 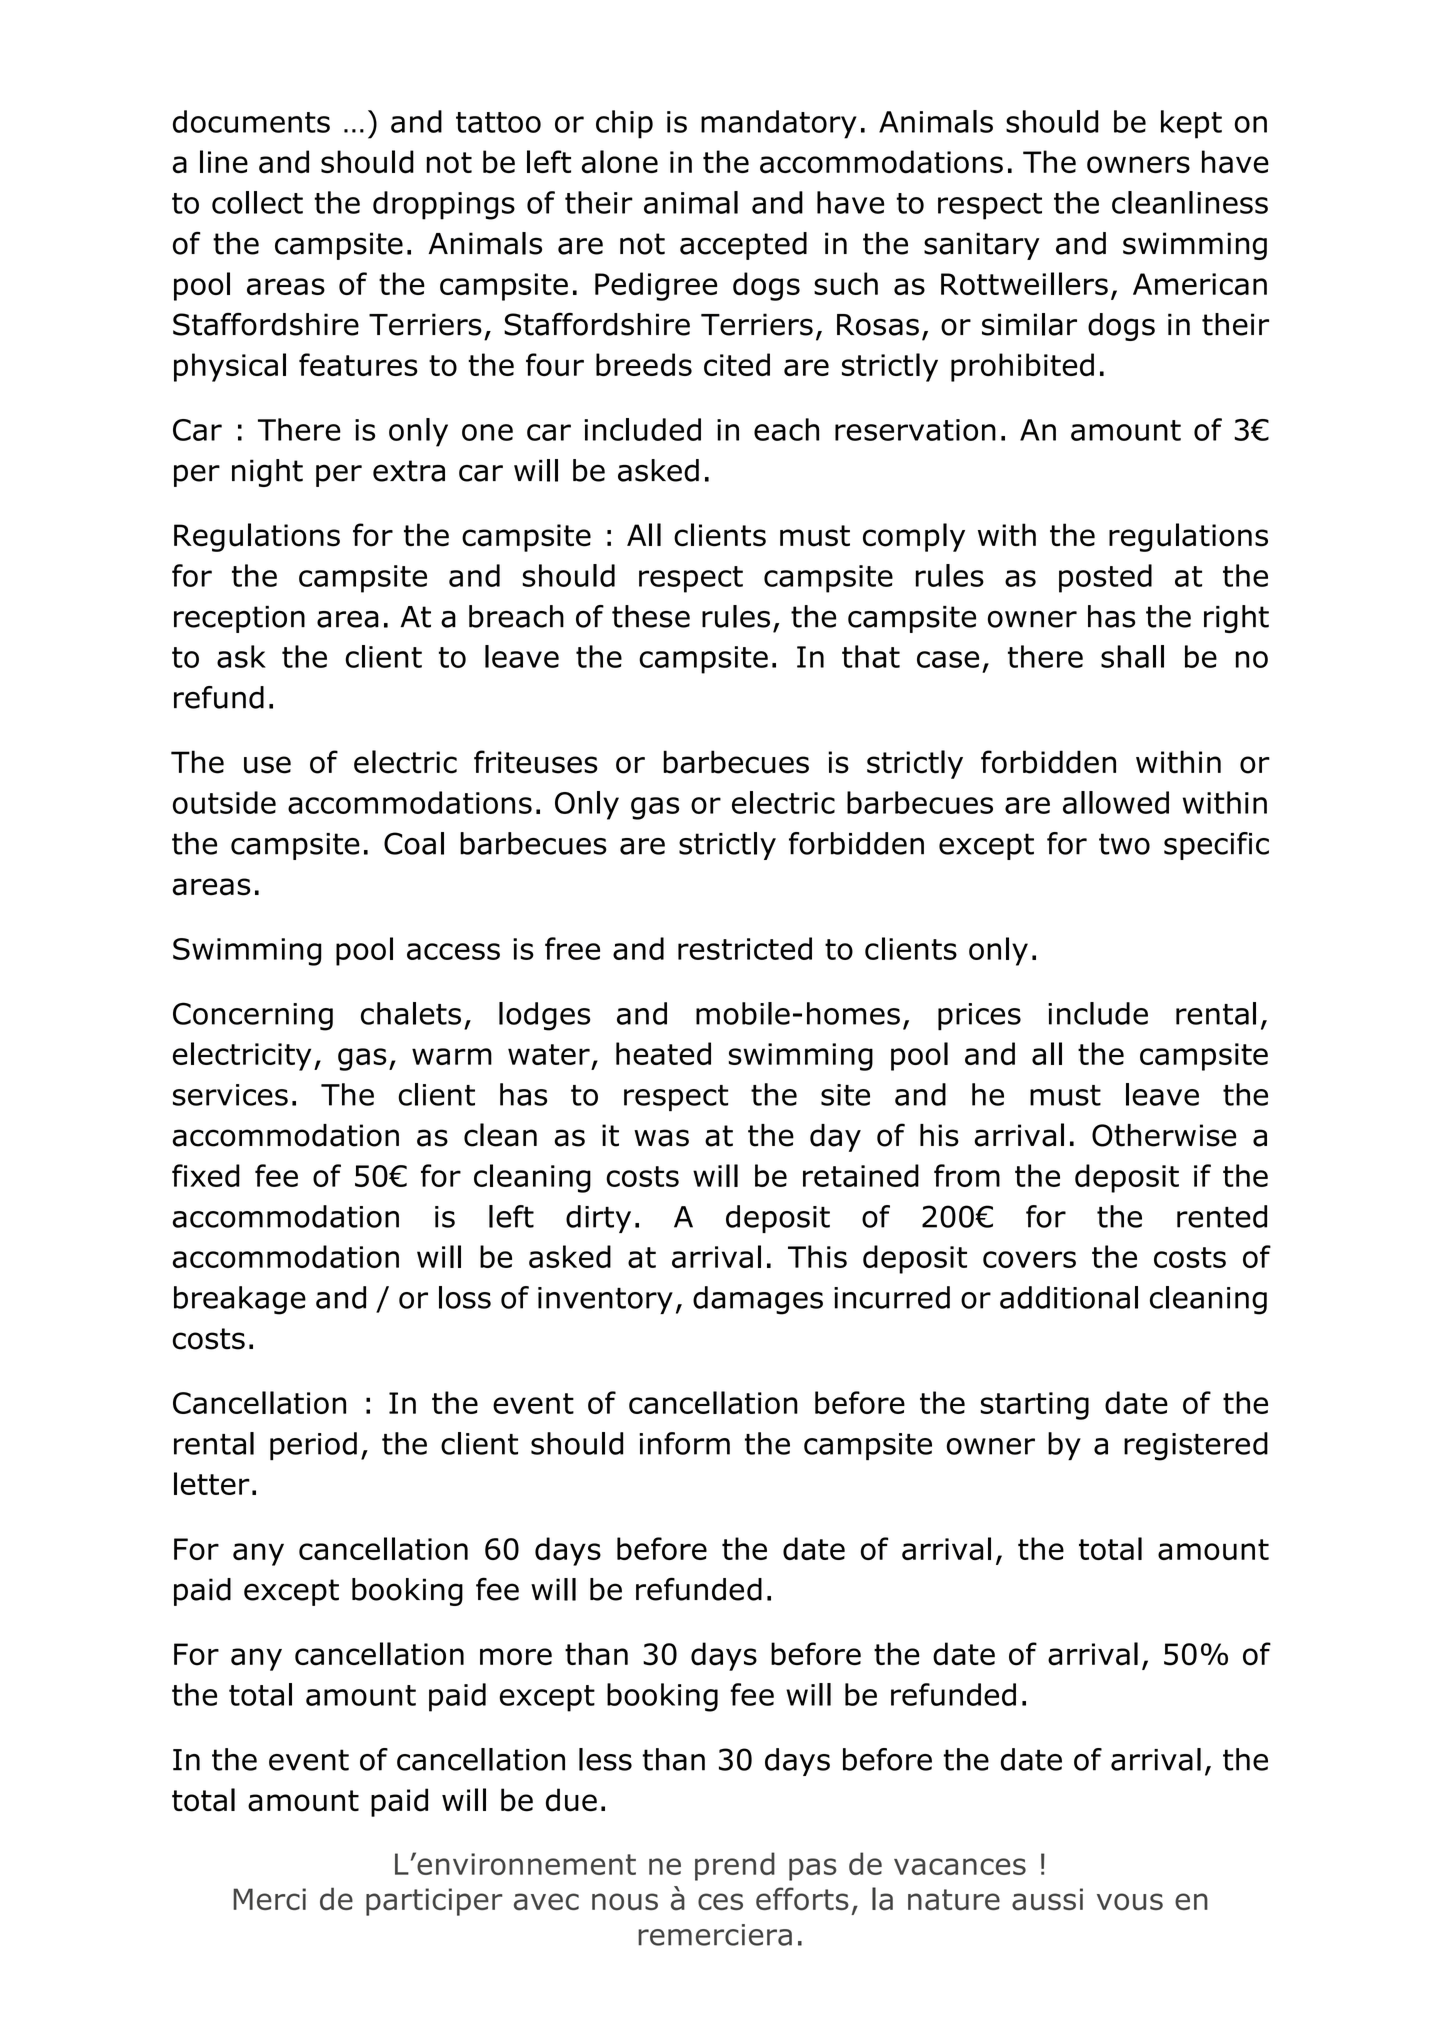 I want to click on mandatory, so click(x=779, y=124).
